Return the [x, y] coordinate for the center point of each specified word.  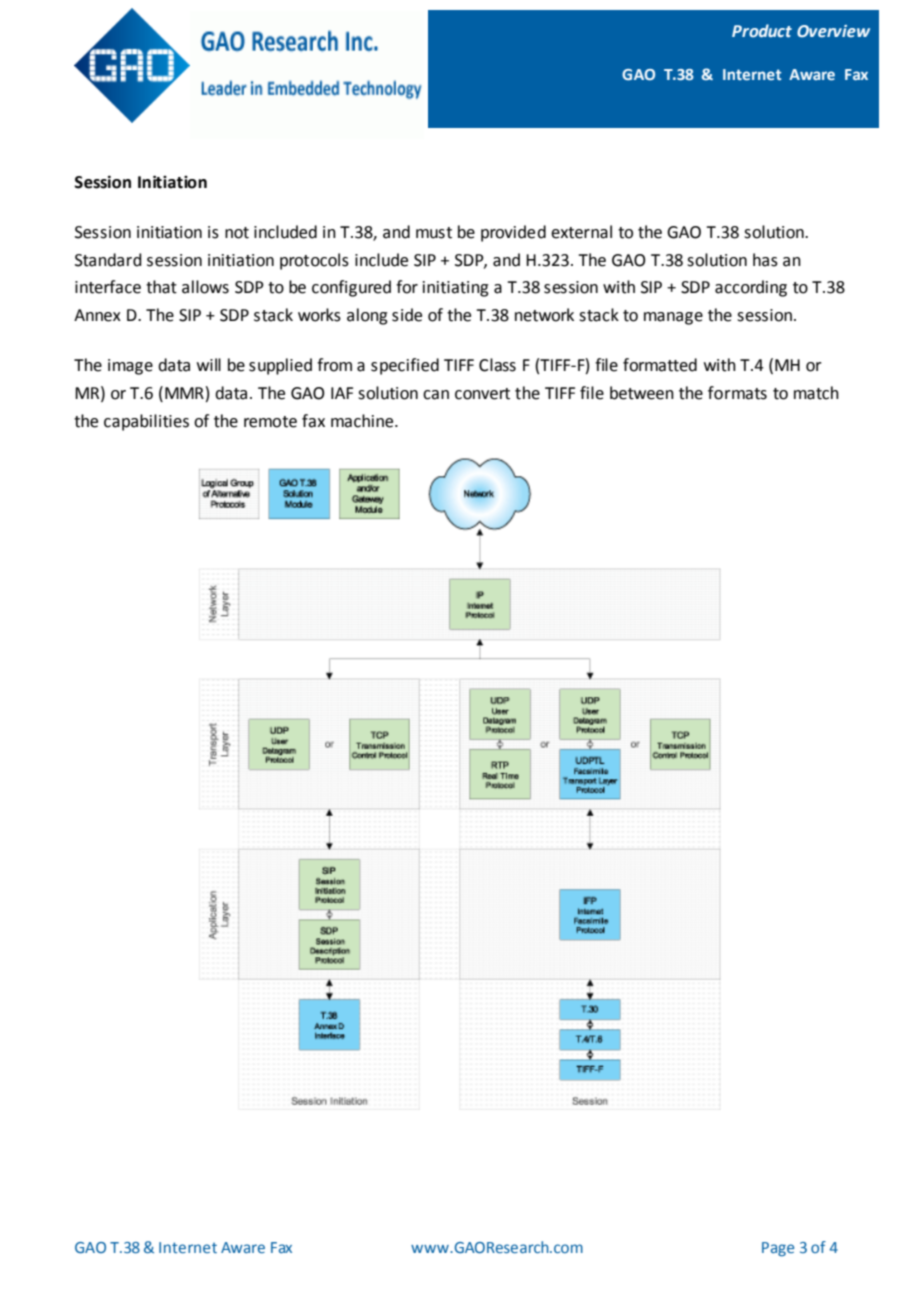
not [237, 233]
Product [762, 31]
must [434, 233]
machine [363, 421]
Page [778, 1249]
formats [737, 393]
